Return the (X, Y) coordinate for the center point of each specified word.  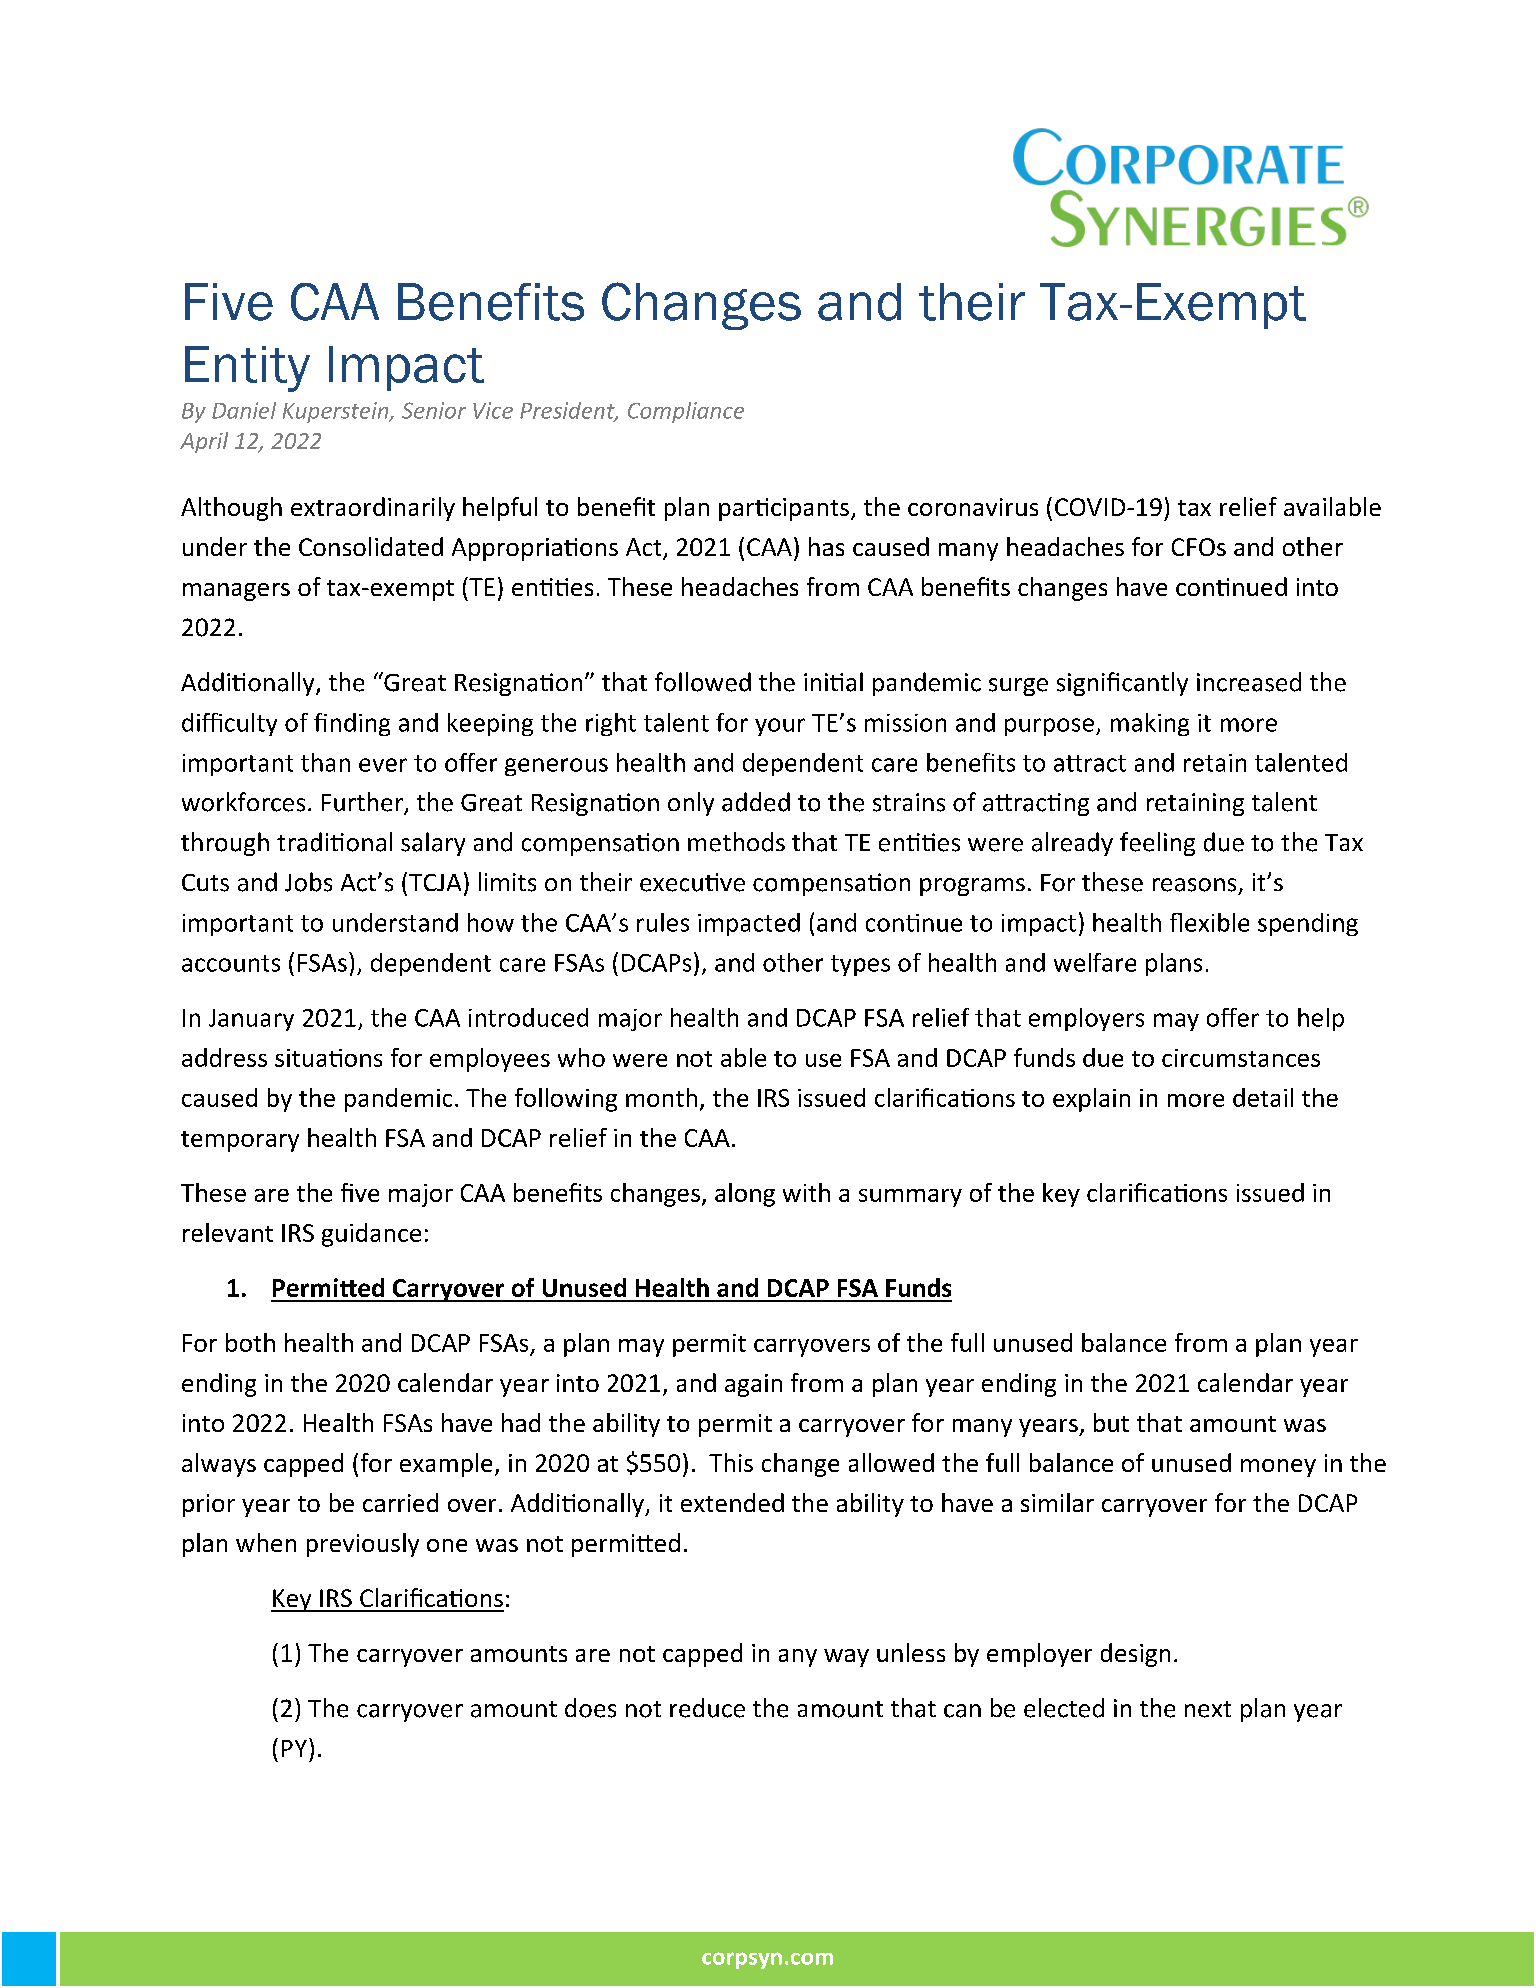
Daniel (244, 410)
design (1135, 1655)
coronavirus (973, 507)
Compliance (686, 412)
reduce (707, 1708)
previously (363, 1545)
